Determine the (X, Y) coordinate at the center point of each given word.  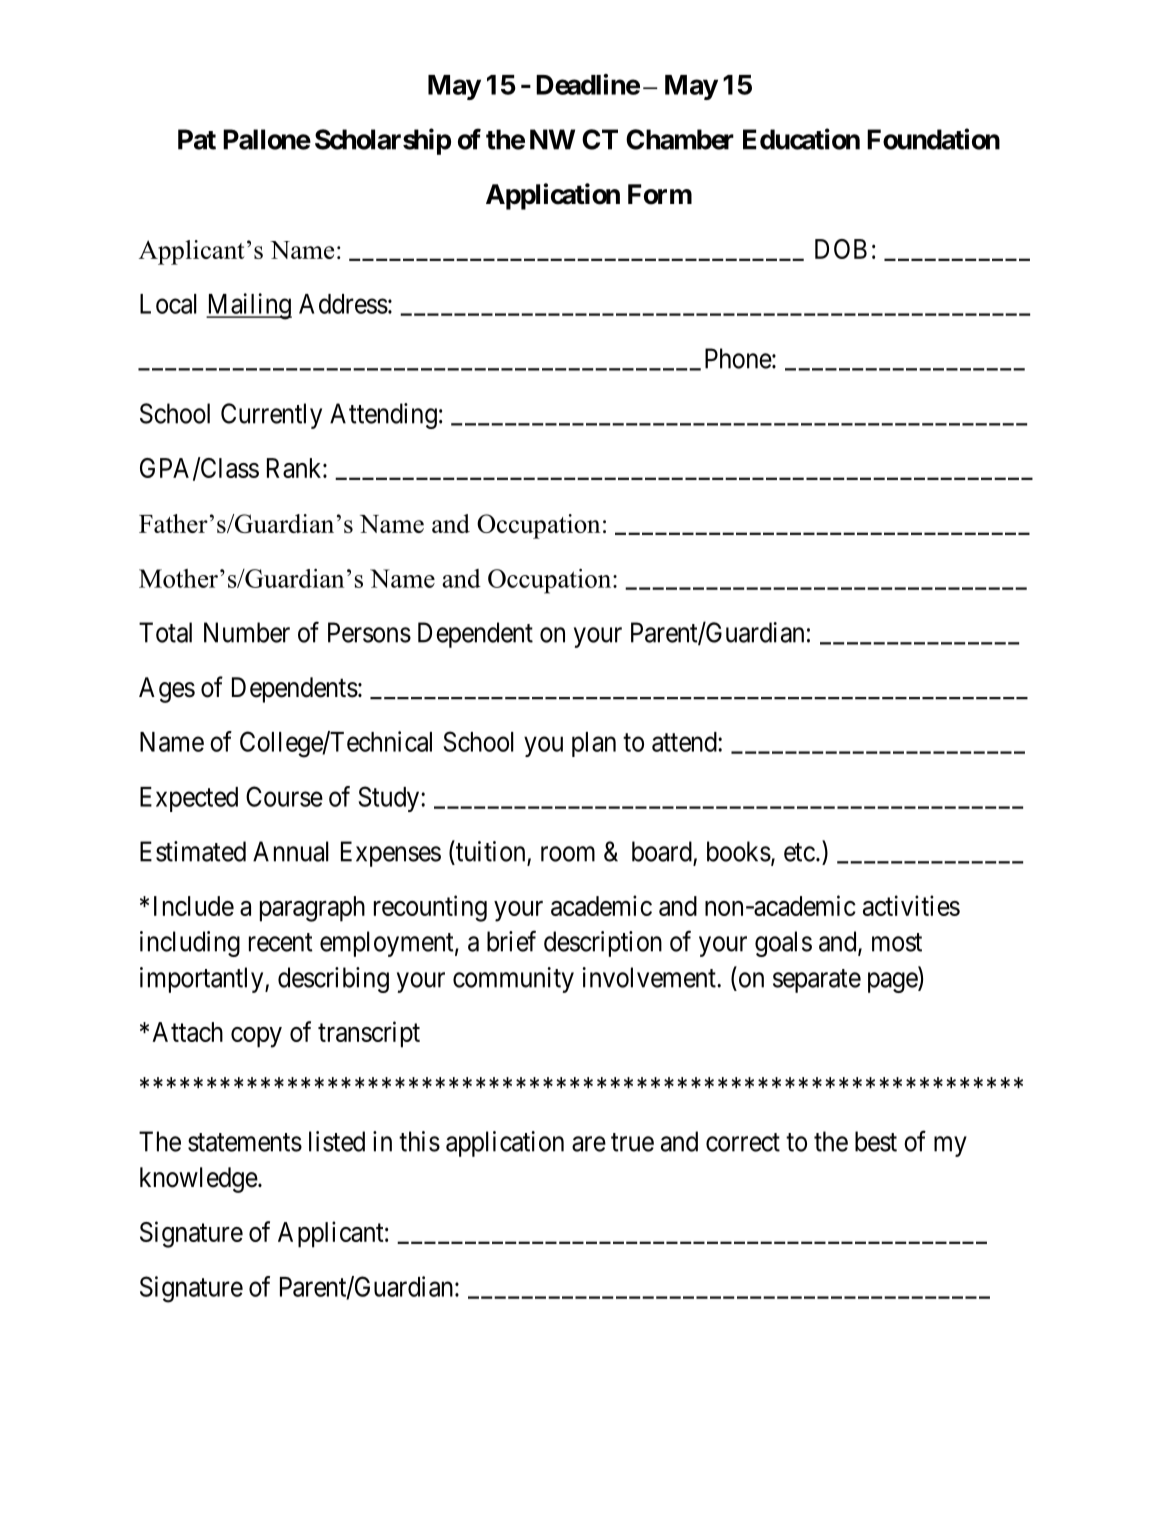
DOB (841, 249)
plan (594, 744)
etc (799, 852)
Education (801, 139)
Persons (369, 632)
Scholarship (383, 141)
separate (817, 981)
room (568, 854)
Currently (271, 416)
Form (660, 194)
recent (281, 942)
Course (284, 796)
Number (247, 632)
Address (343, 304)
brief (511, 941)
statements (245, 1142)
